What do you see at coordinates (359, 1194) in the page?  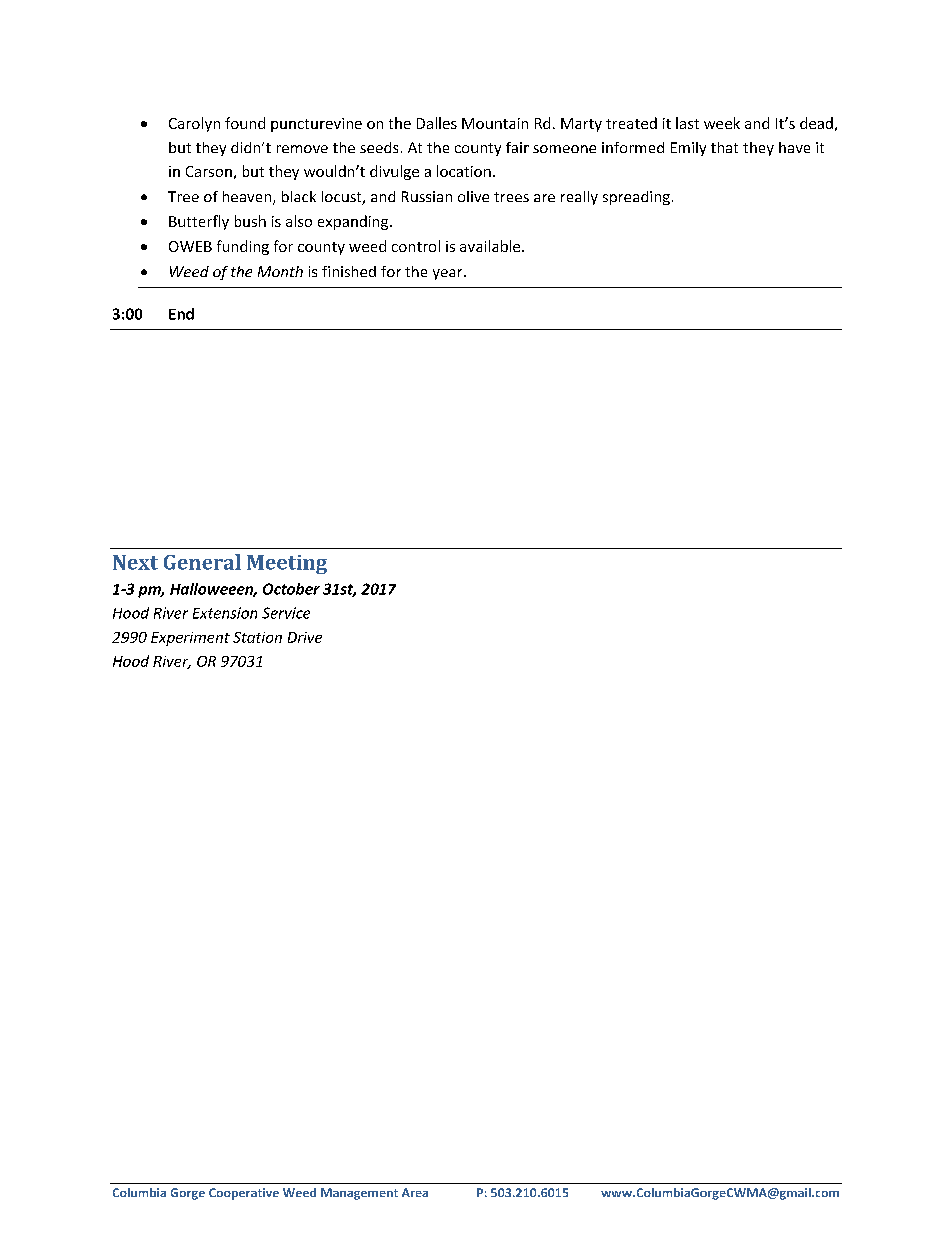 I see `Management` at bounding box center [359, 1194].
